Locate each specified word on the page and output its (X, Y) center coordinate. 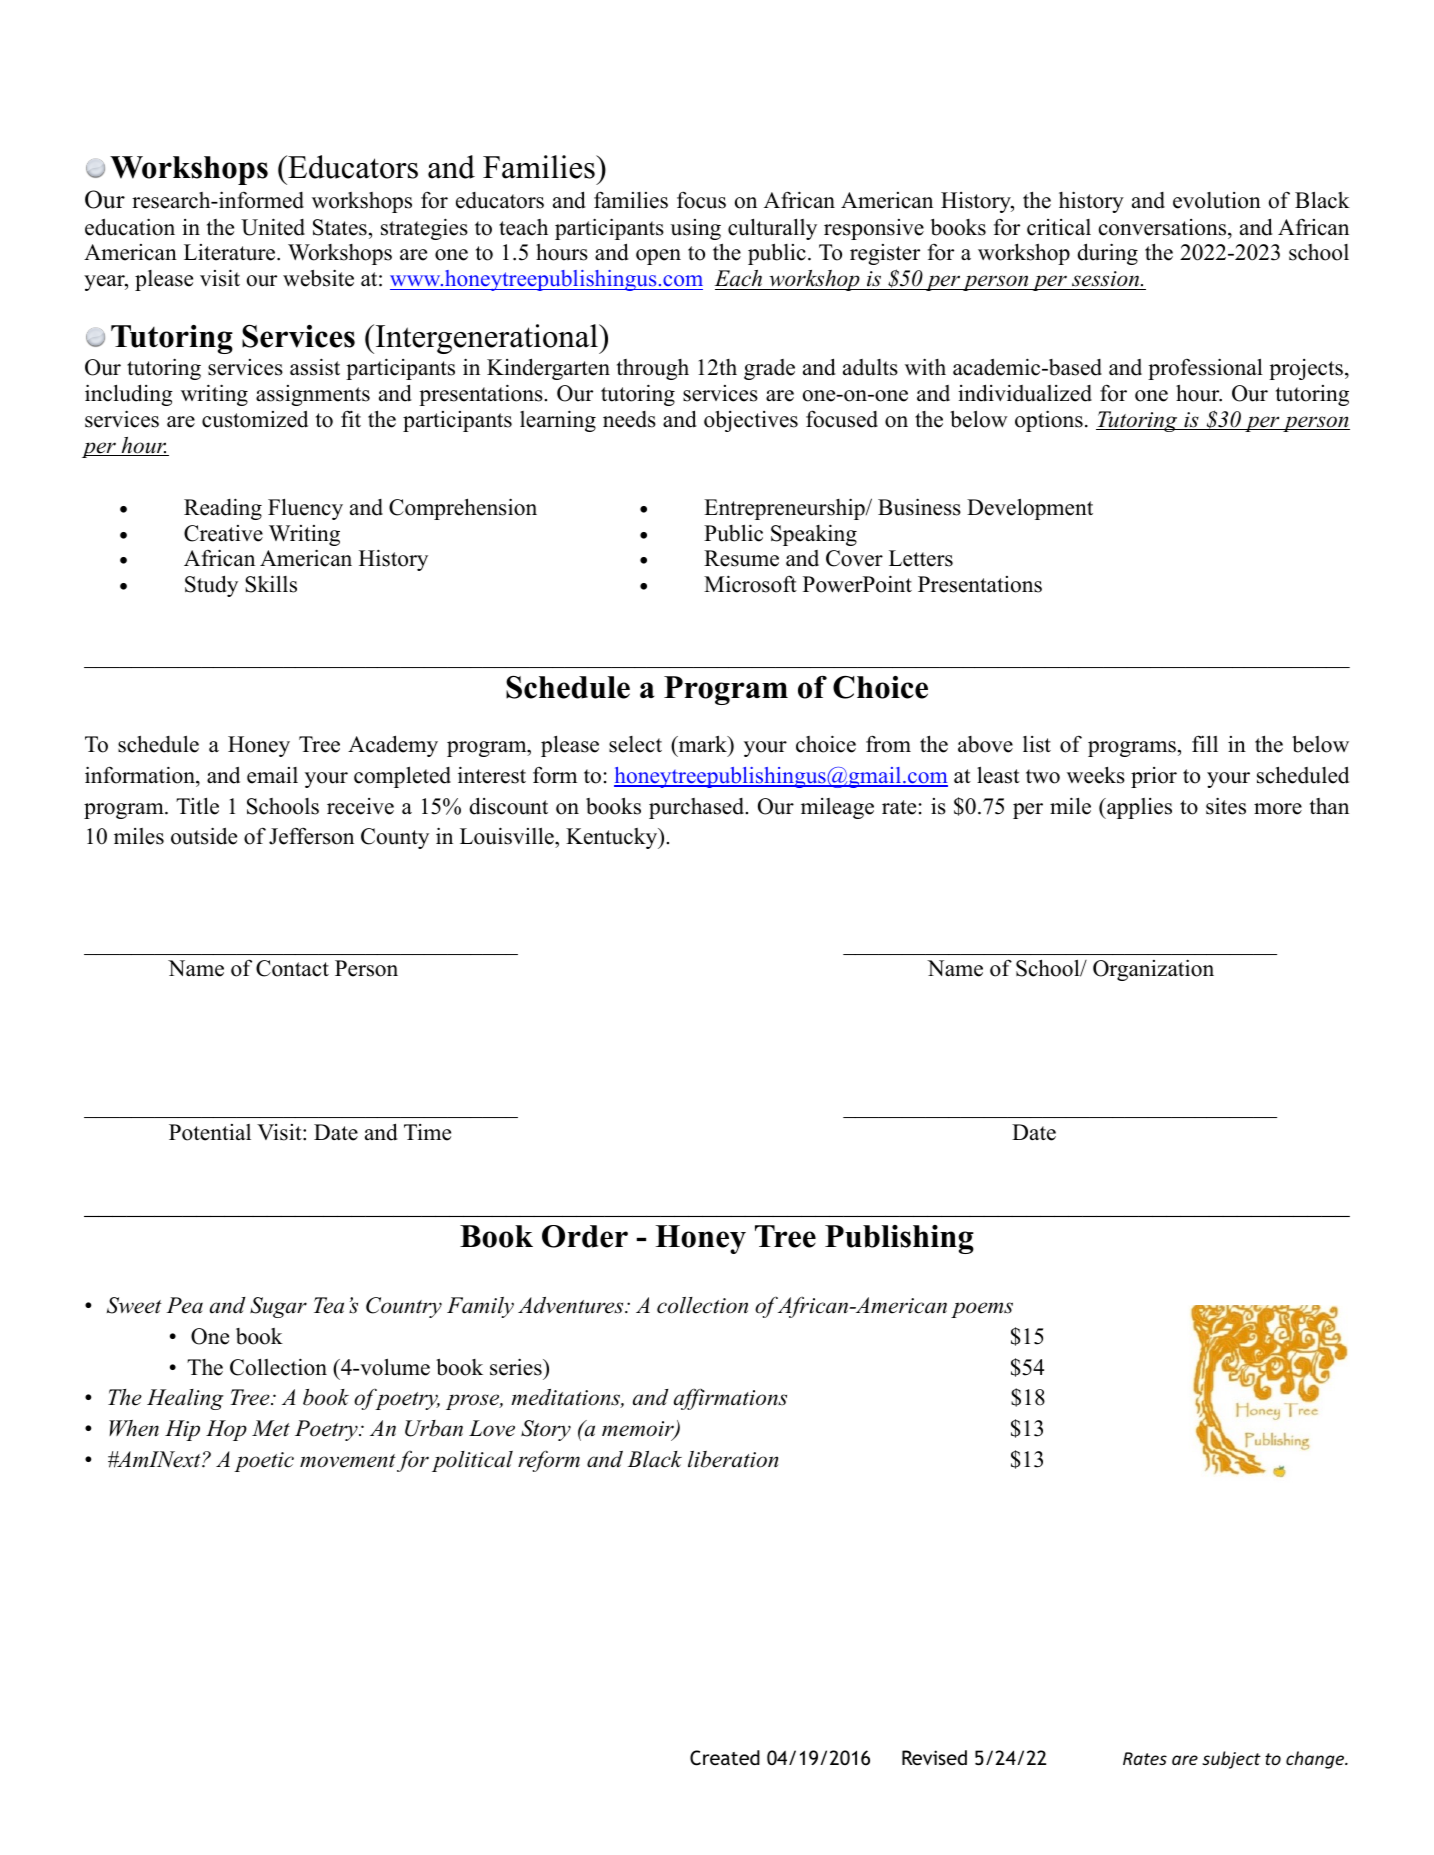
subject (1231, 1760)
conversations (1164, 227)
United (273, 227)
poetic (264, 1462)
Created (725, 1758)
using (695, 229)
